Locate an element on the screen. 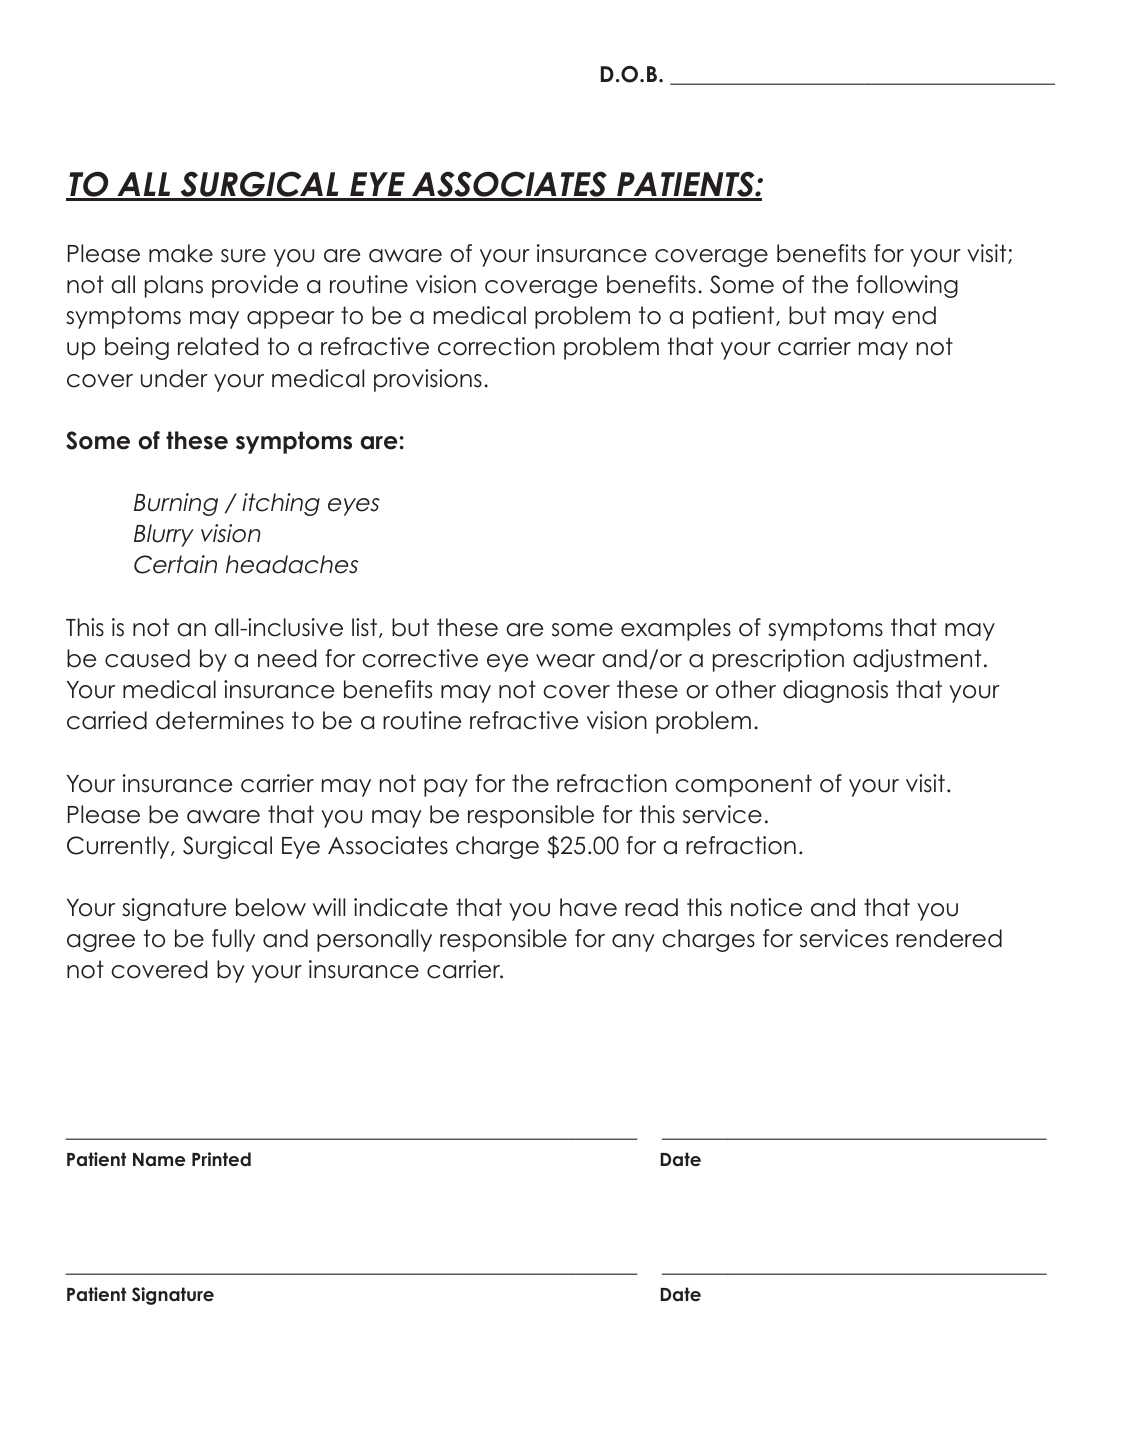 The width and height of the screenshot is (1121, 1451). following is located at coordinates (907, 286).
